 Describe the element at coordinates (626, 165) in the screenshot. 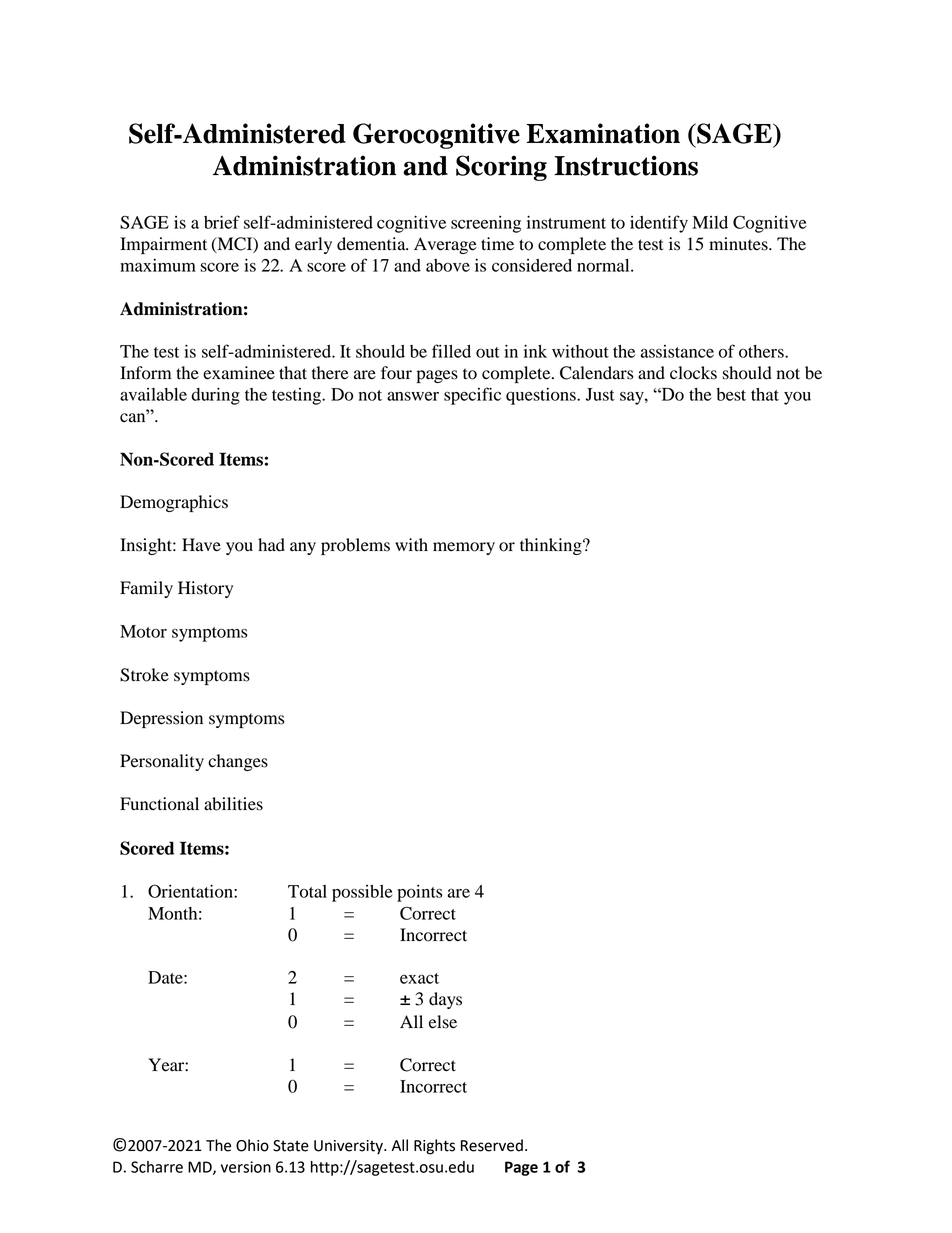

I see `Instructions` at that location.
